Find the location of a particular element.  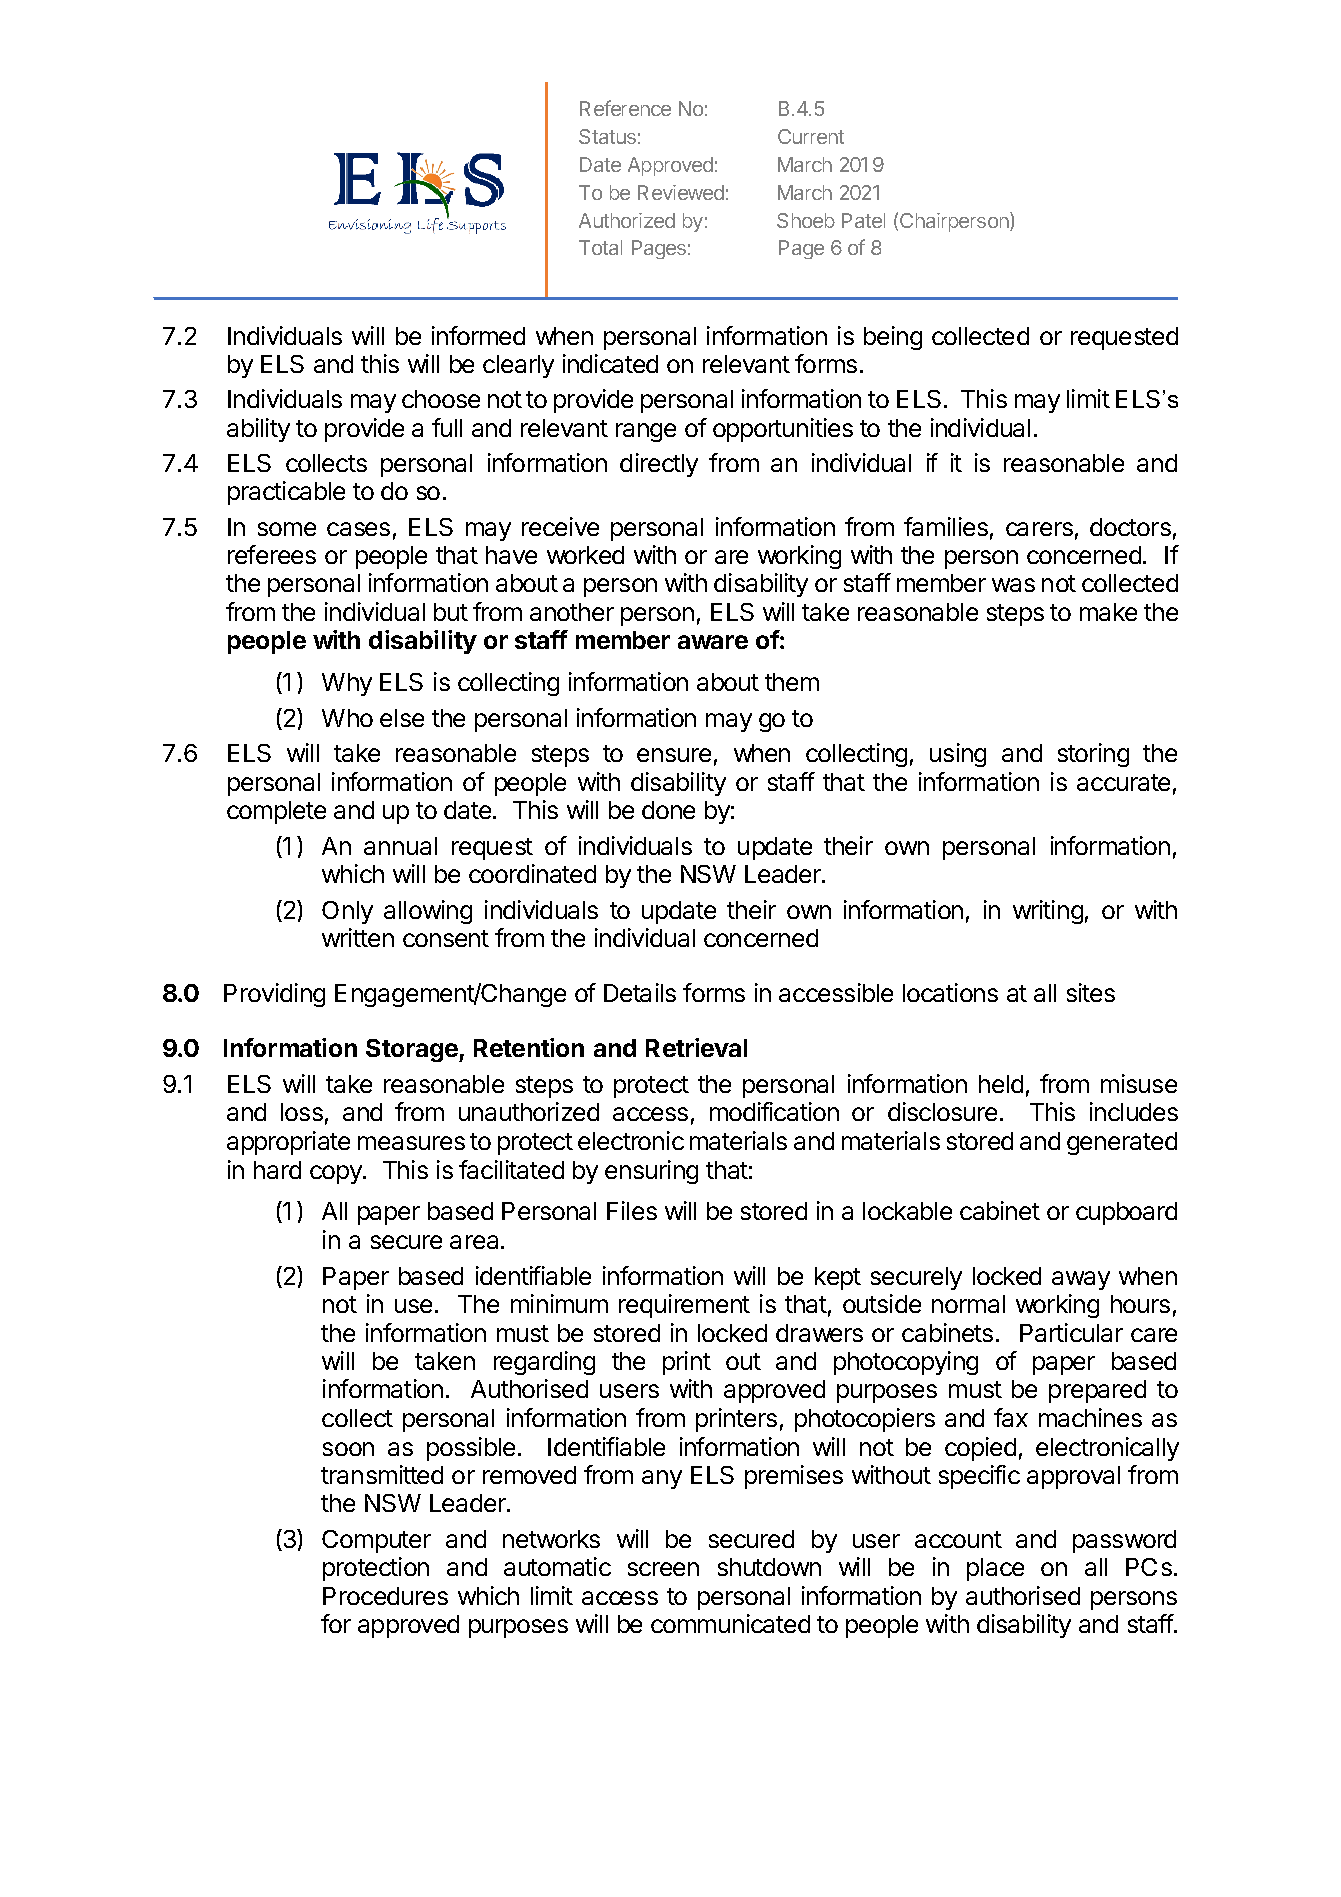

measures is located at coordinates (411, 1143).
